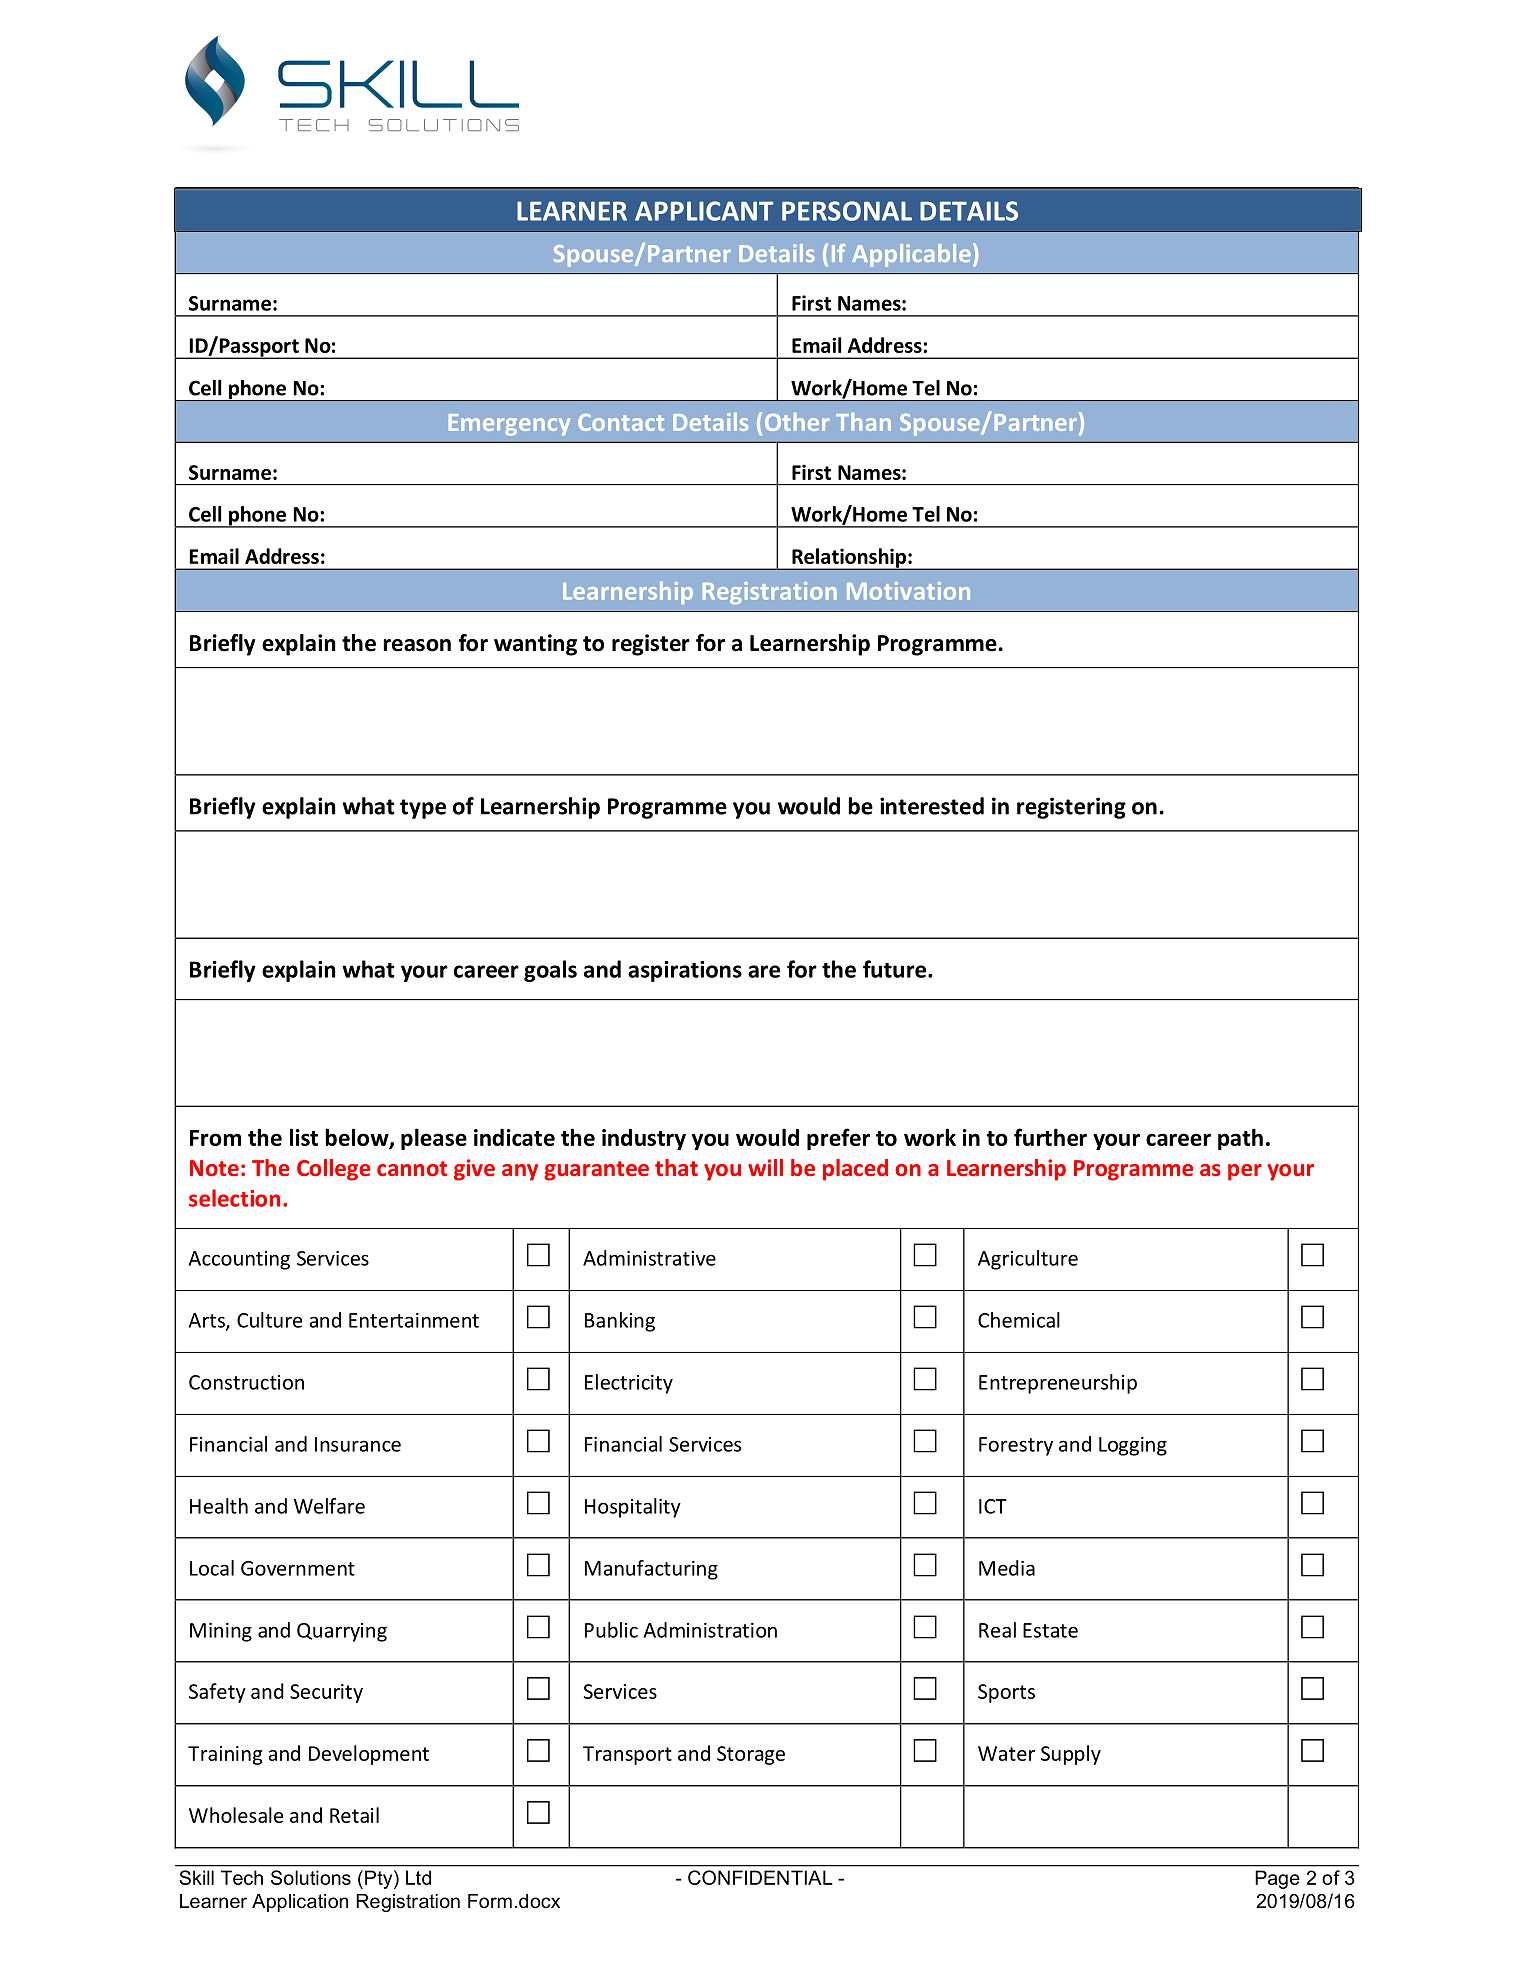 This page has height=1967, width=1520. I want to click on Solutions, so click(311, 1877).
